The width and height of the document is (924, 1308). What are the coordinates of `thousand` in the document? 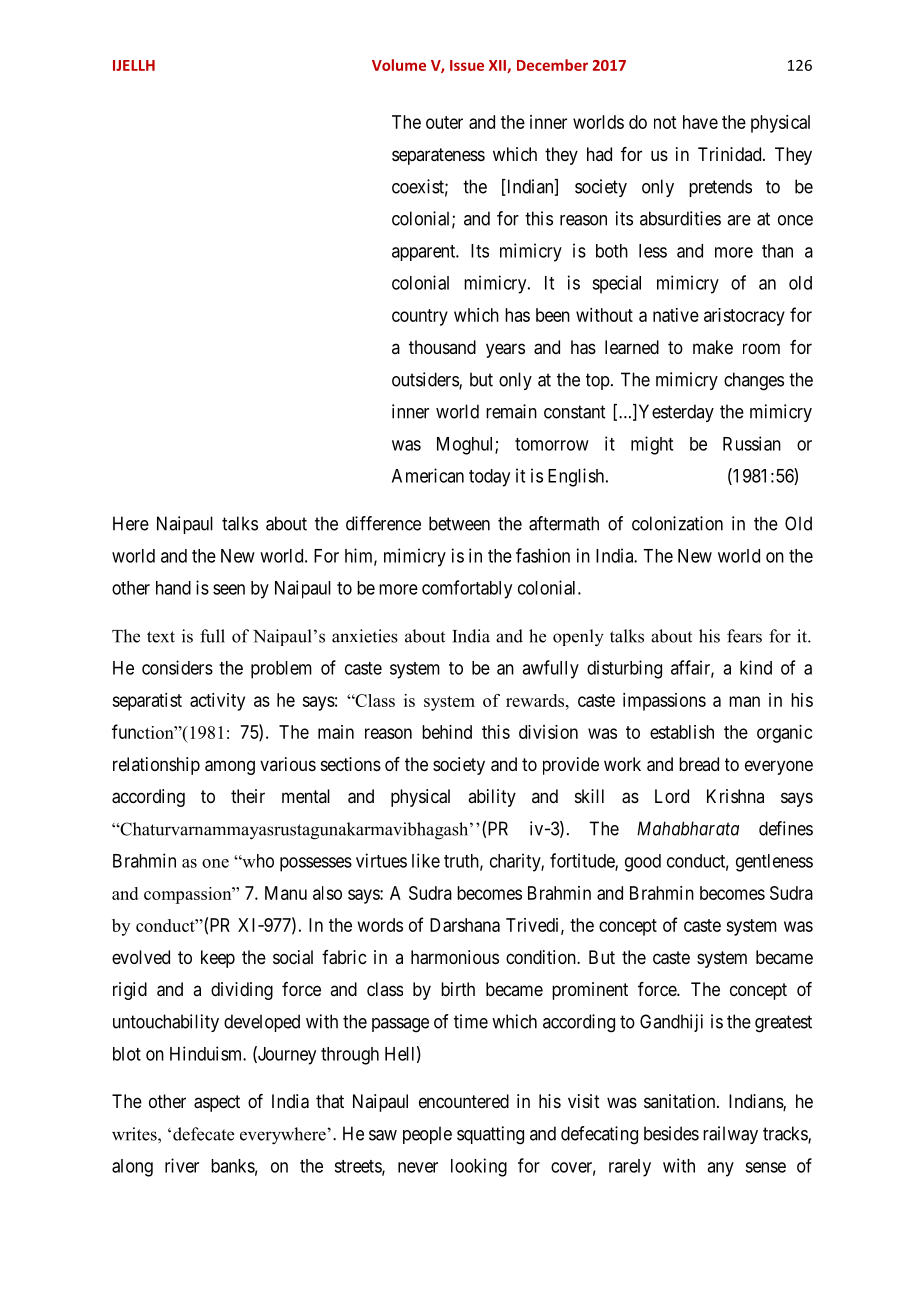 It's located at (442, 347).
